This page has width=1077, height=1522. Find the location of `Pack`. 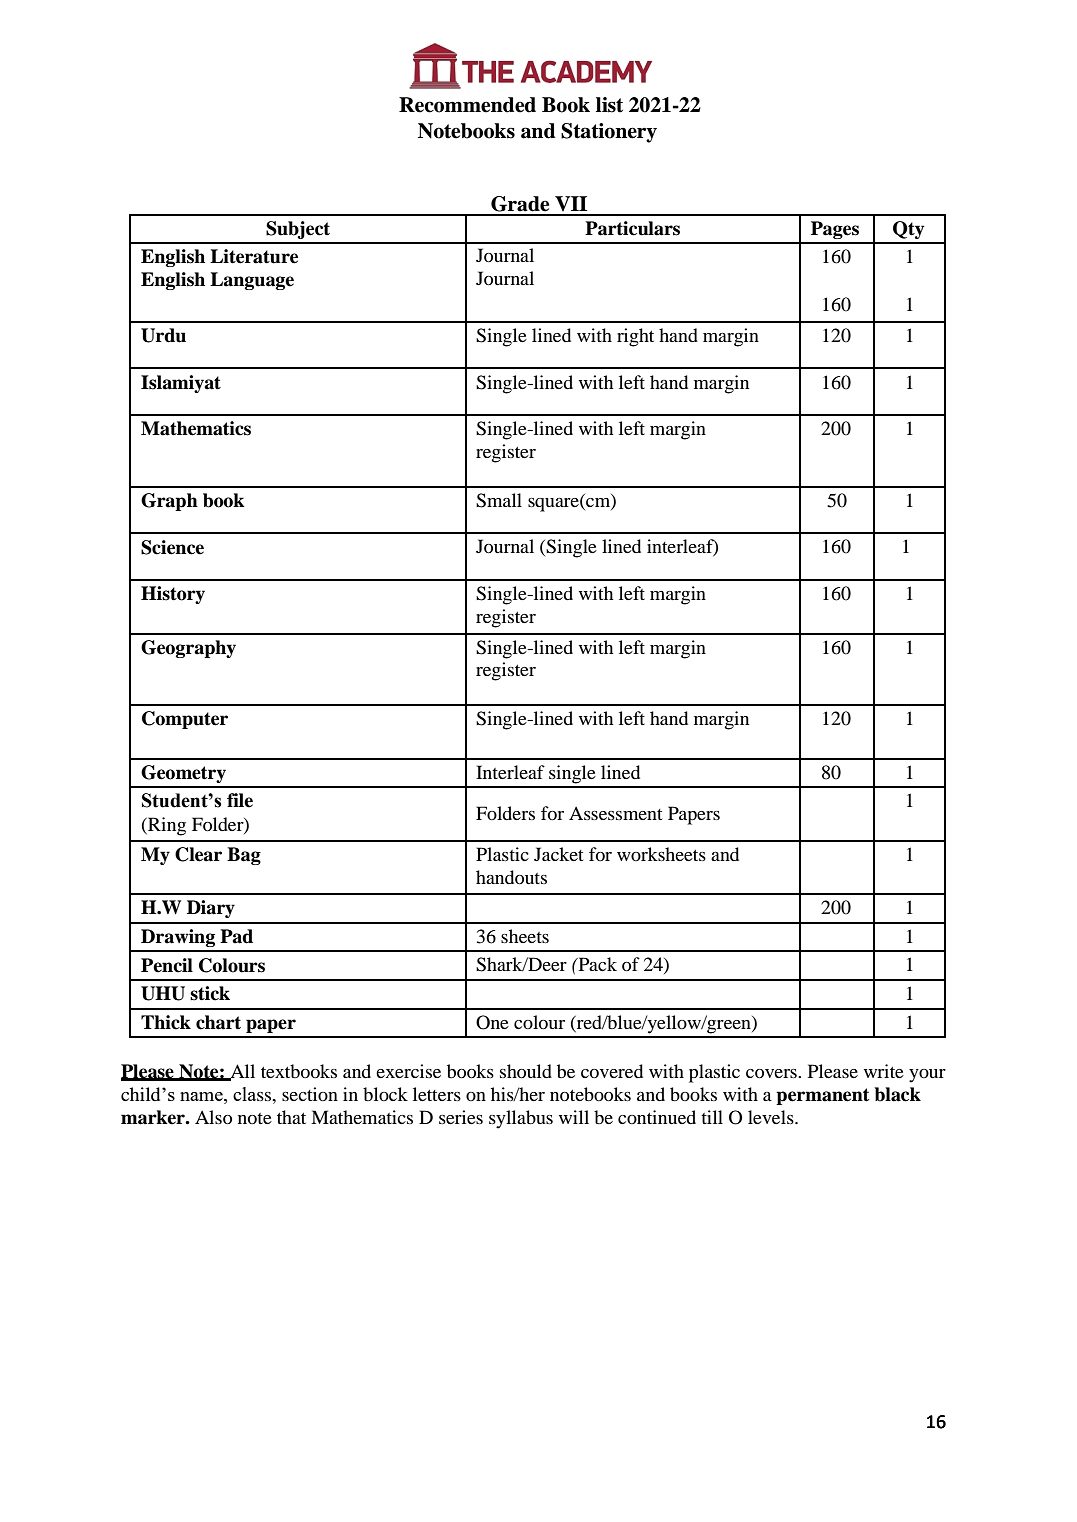

Pack is located at coordinates (596, 964).
